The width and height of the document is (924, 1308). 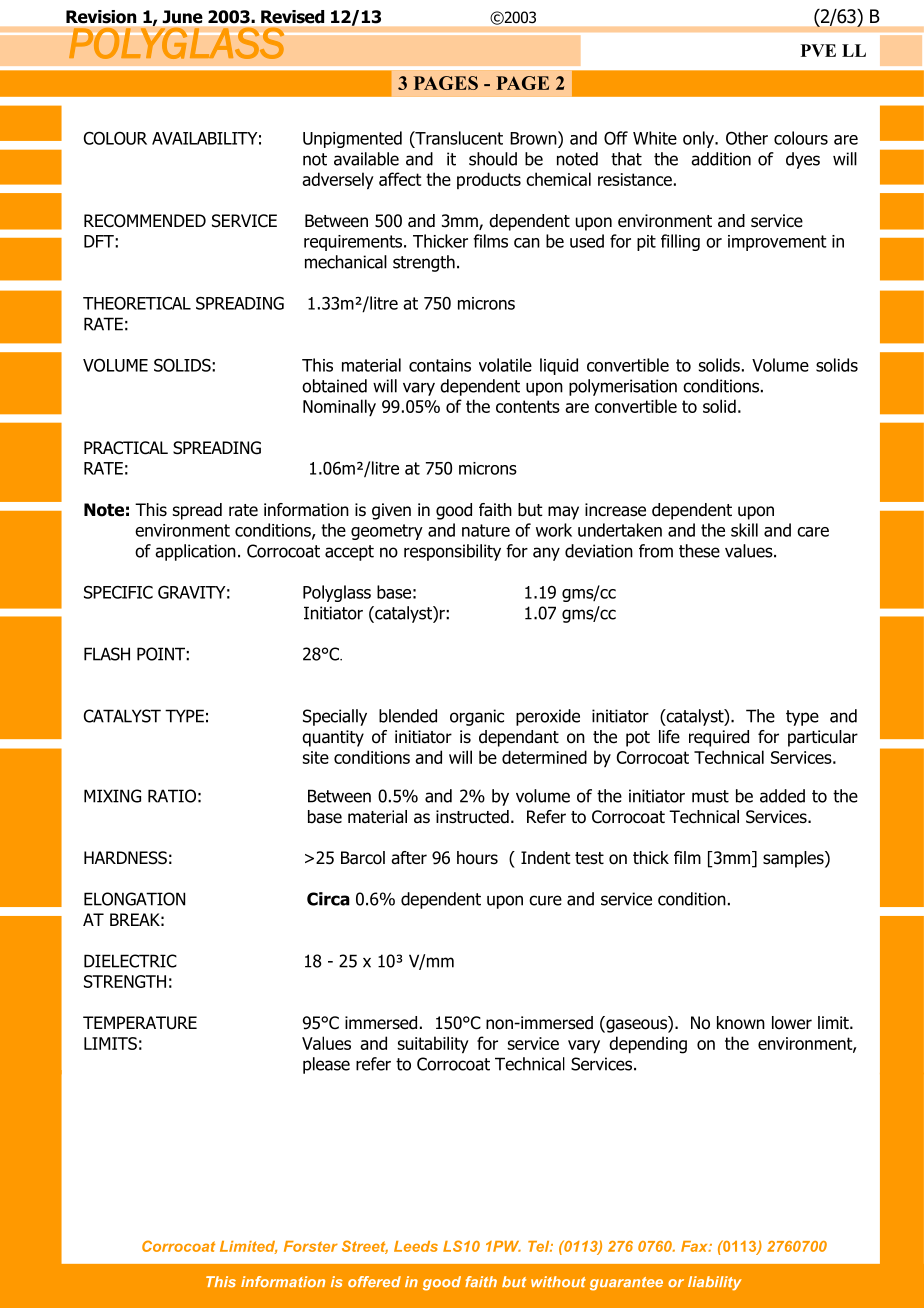 I want to click on RATIO, so click(x=172, y=796).
